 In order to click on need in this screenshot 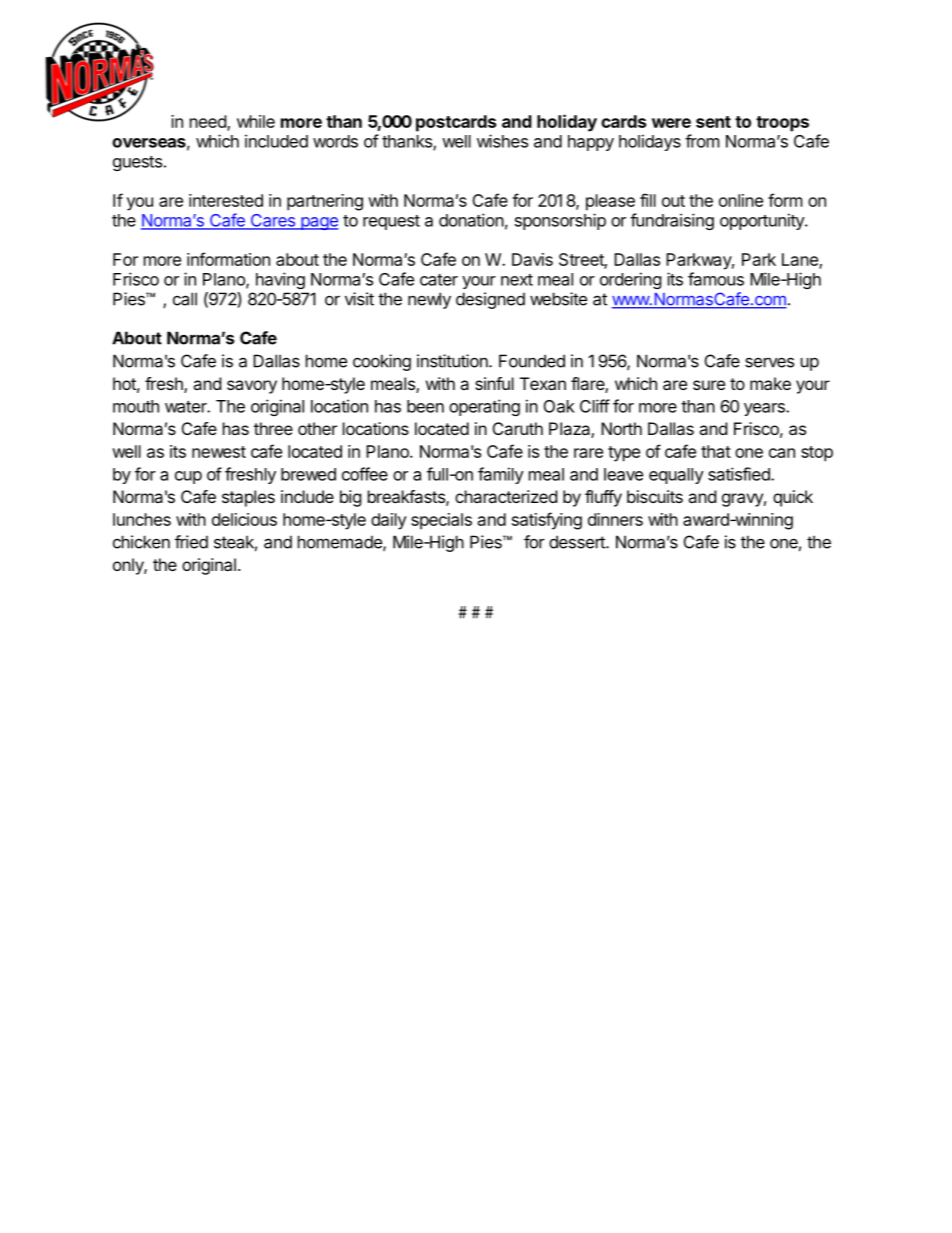, I will do `click(209, 122)`.
